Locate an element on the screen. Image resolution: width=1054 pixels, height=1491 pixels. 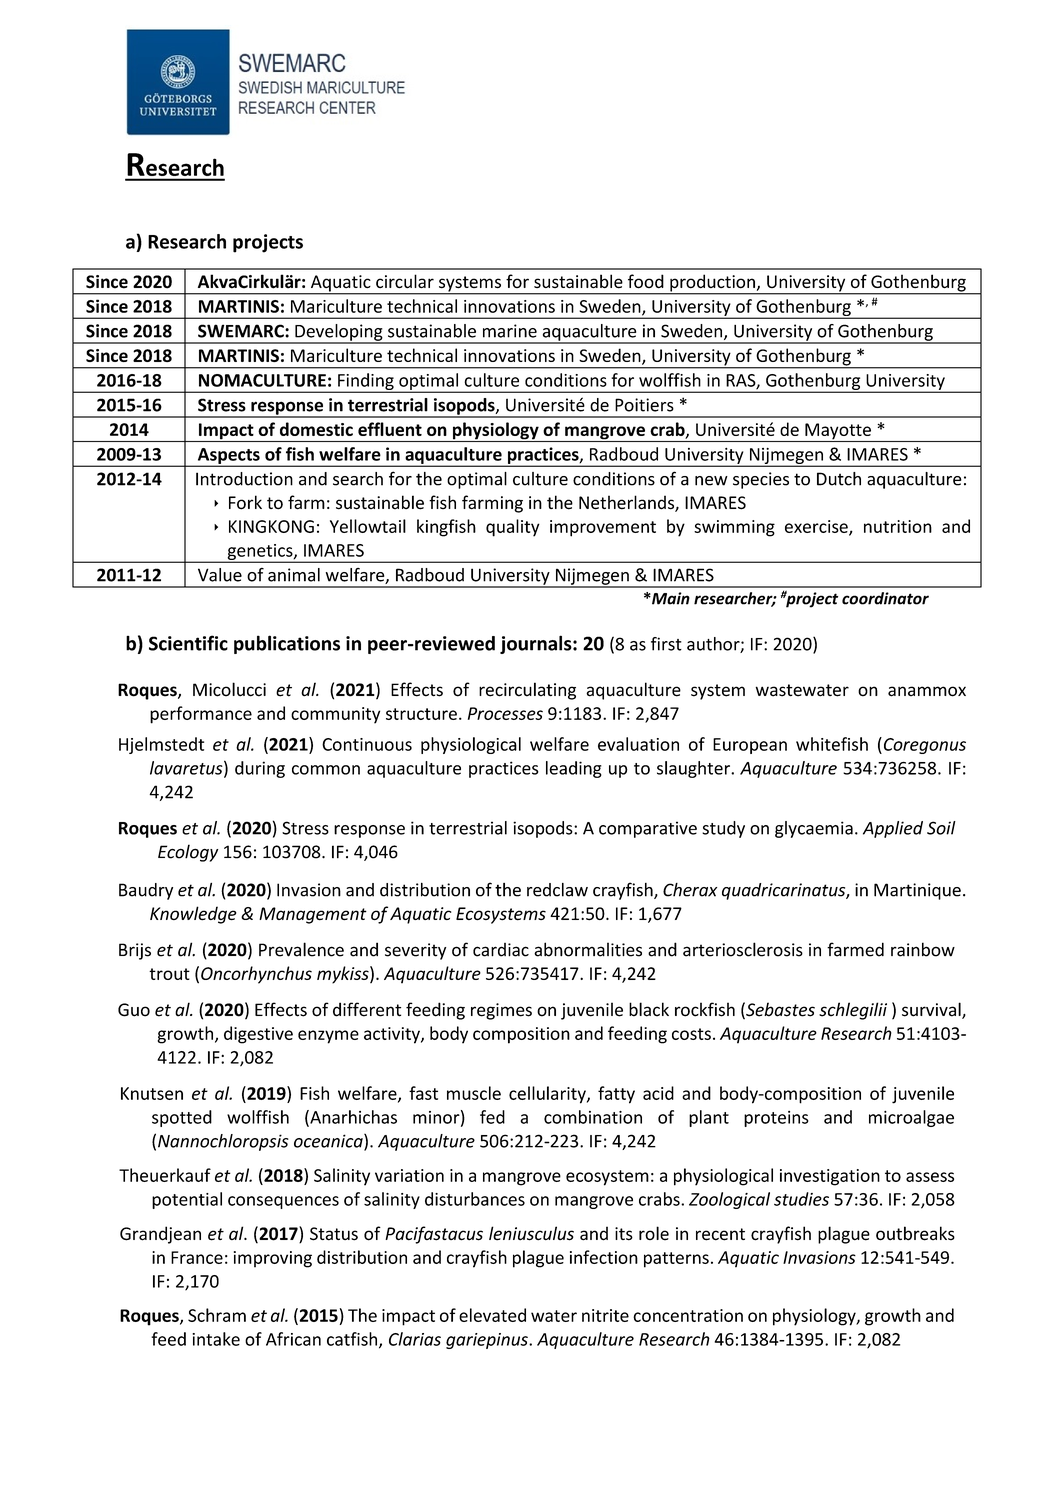
leading is located at coordinates (574, 769).
